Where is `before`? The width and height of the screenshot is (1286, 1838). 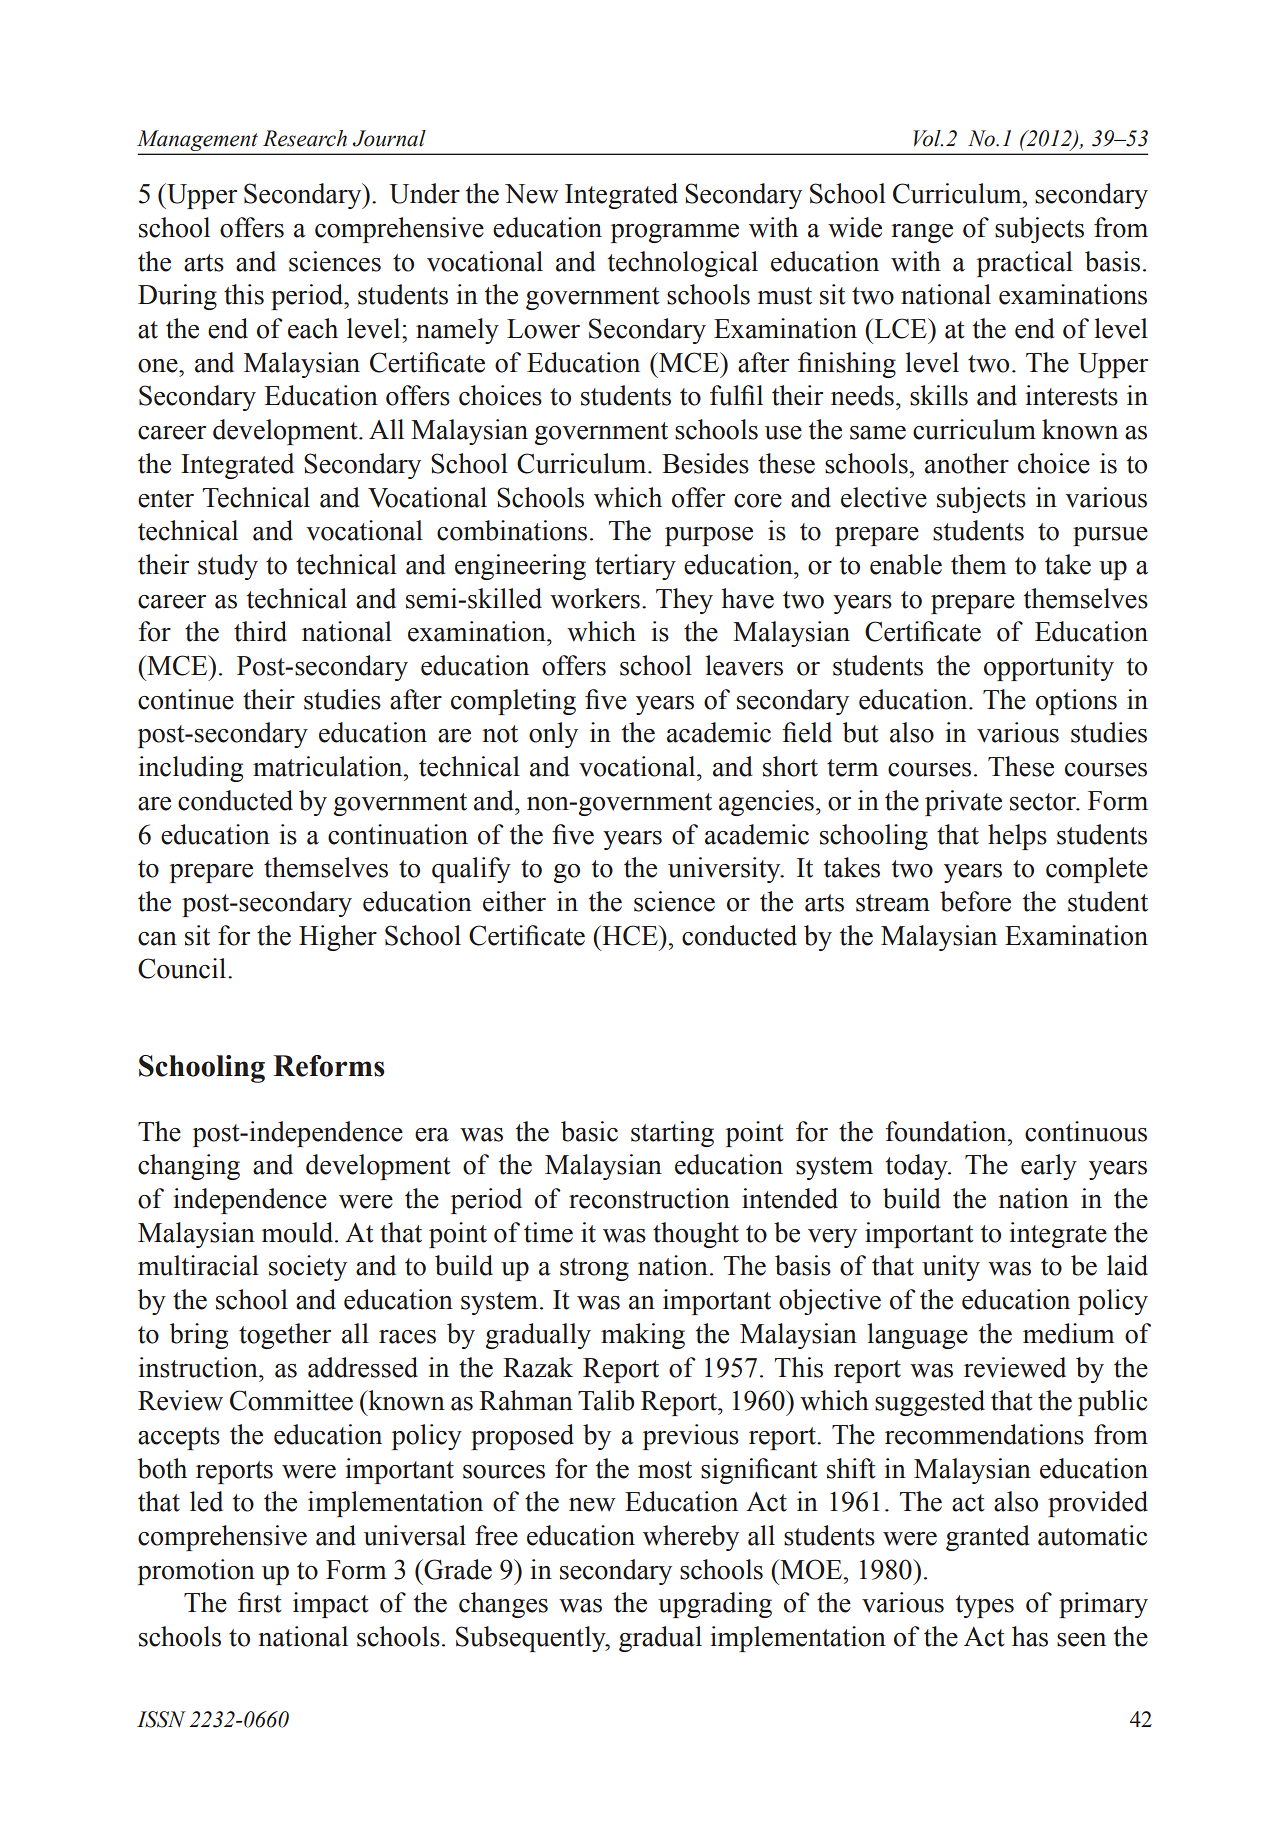
before is located at coordinates (975, 901).
